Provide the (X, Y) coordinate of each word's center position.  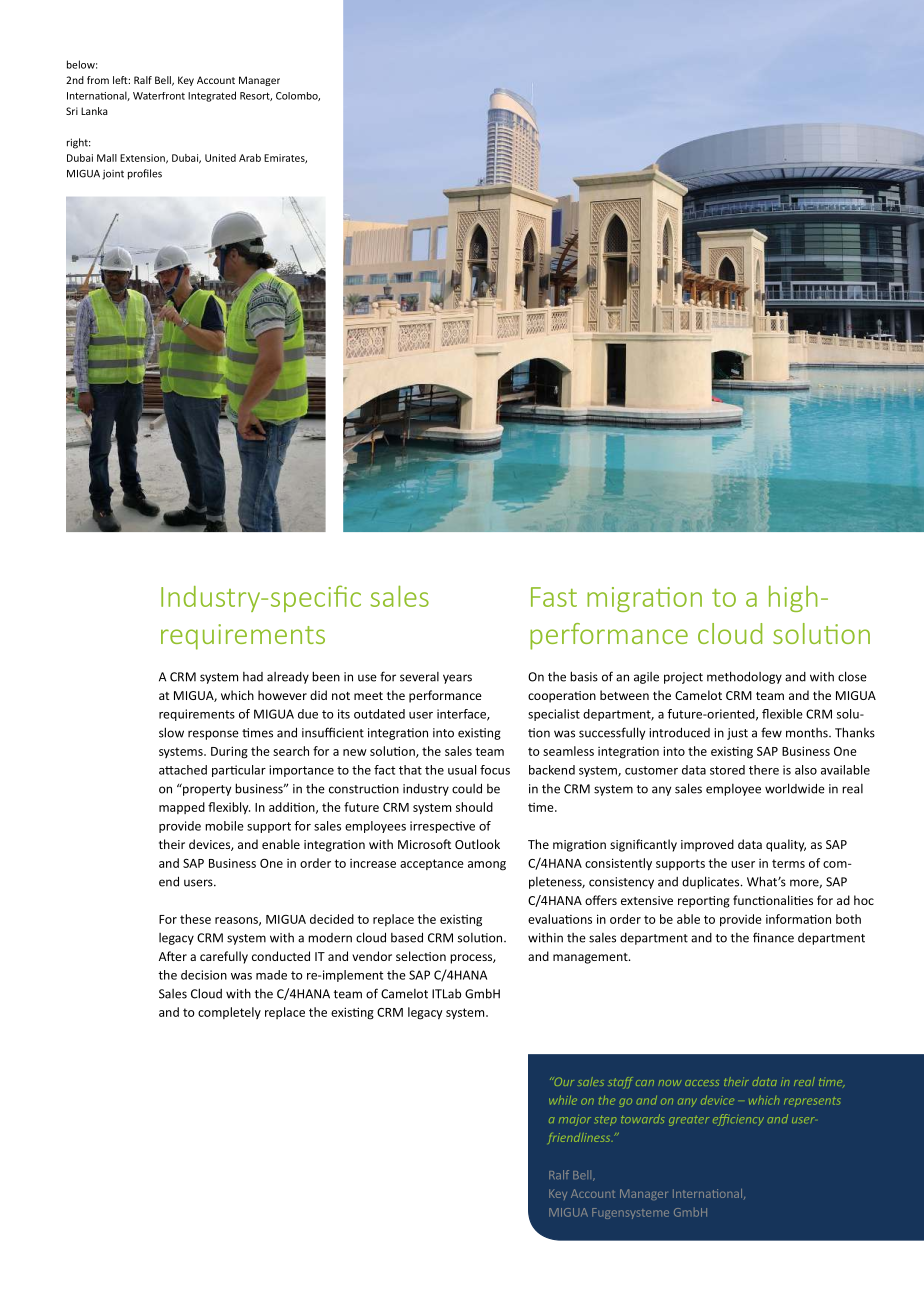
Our (563, 1081)
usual (462, 770)
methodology (744, 677)
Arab (250, 158)
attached (183, 770)
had (253, 677)
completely (229, 1013)
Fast (554, 597)
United (220, 158)
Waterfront (159, 96)
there (764, 770)
